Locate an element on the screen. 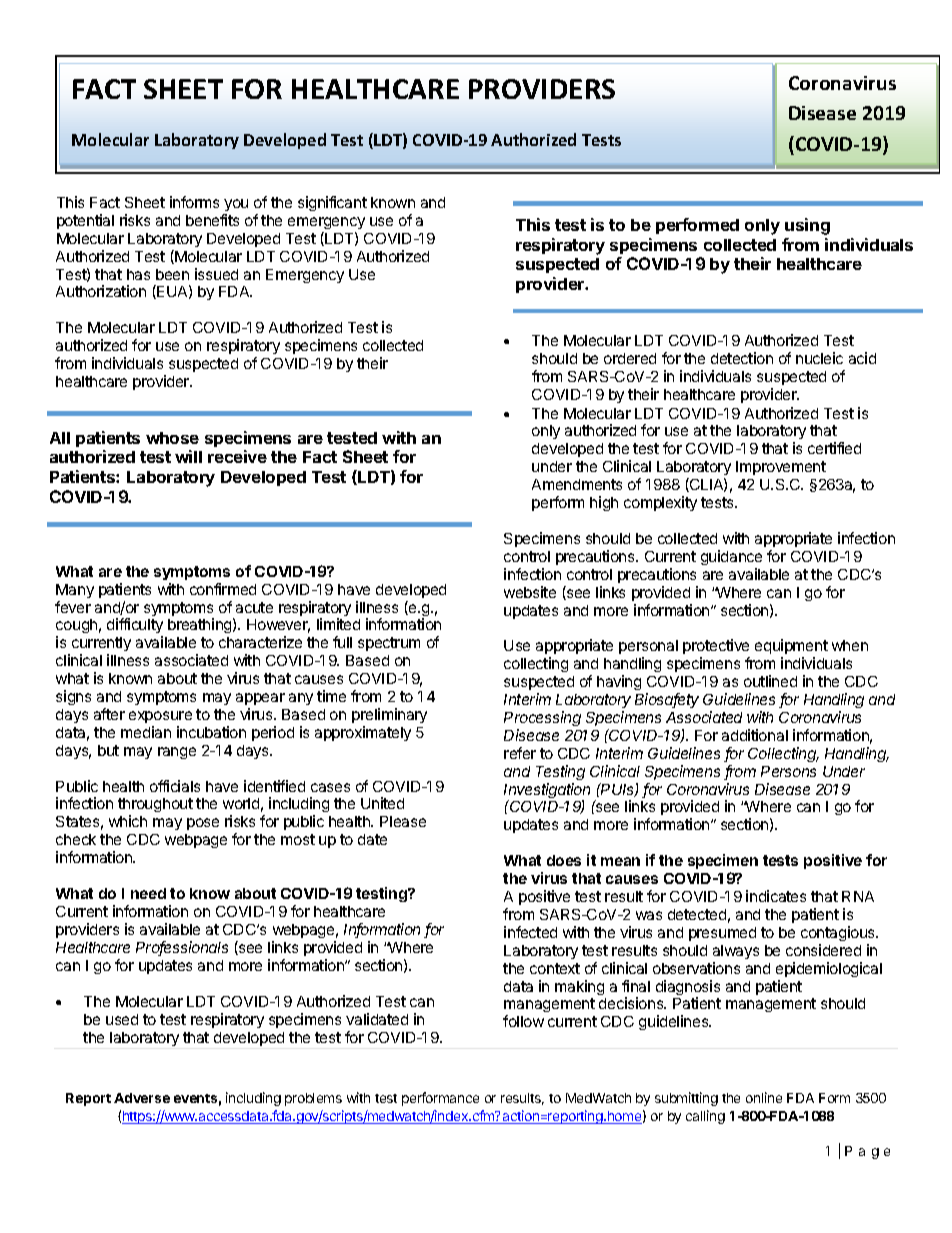 Image resolution: width=952 pixels, height=1233 pixels. using is located at coordinates (807, 226).
